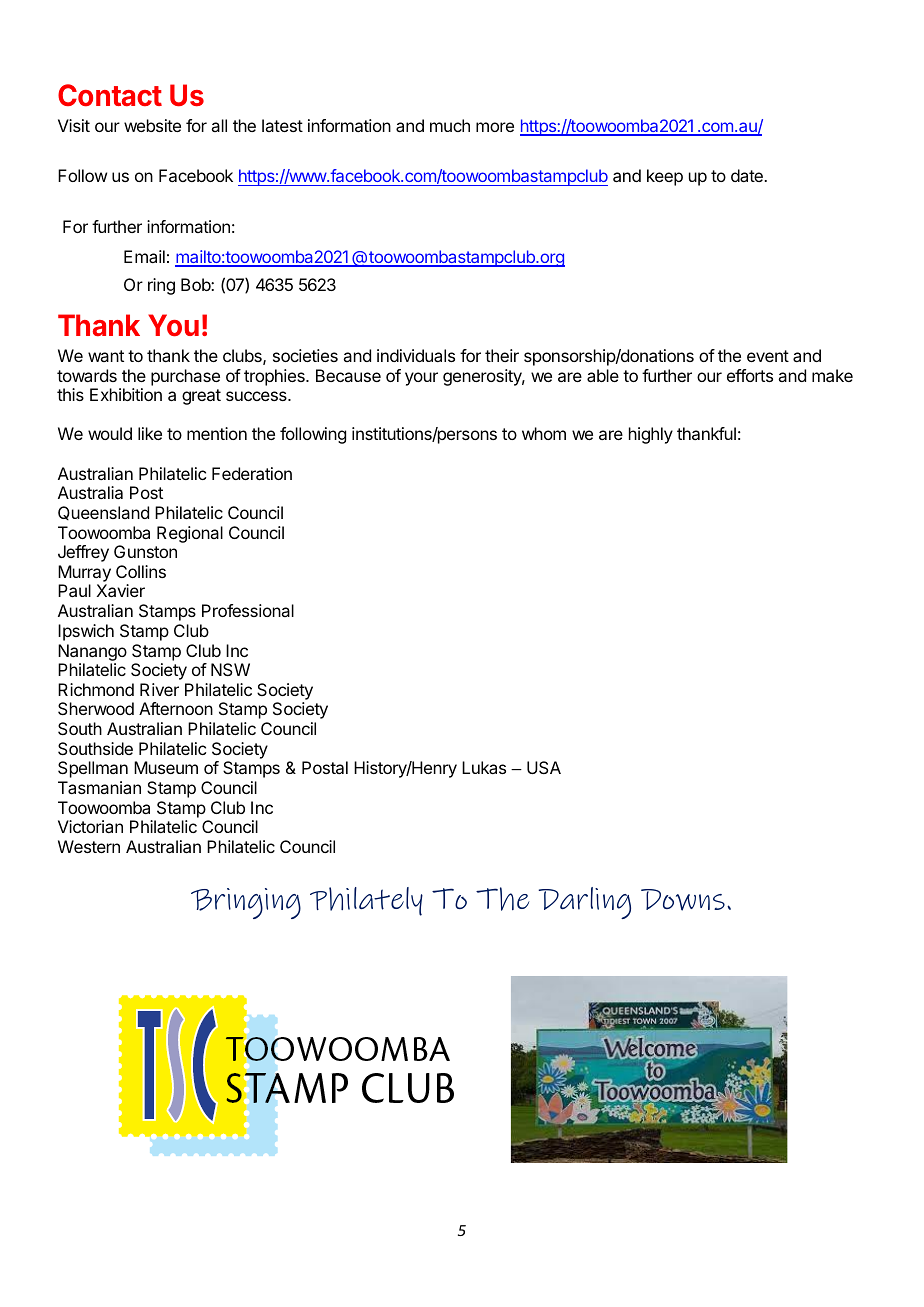 This screenshot has height=1307, width=924. I want to click on purchase, so click(185, 377).
